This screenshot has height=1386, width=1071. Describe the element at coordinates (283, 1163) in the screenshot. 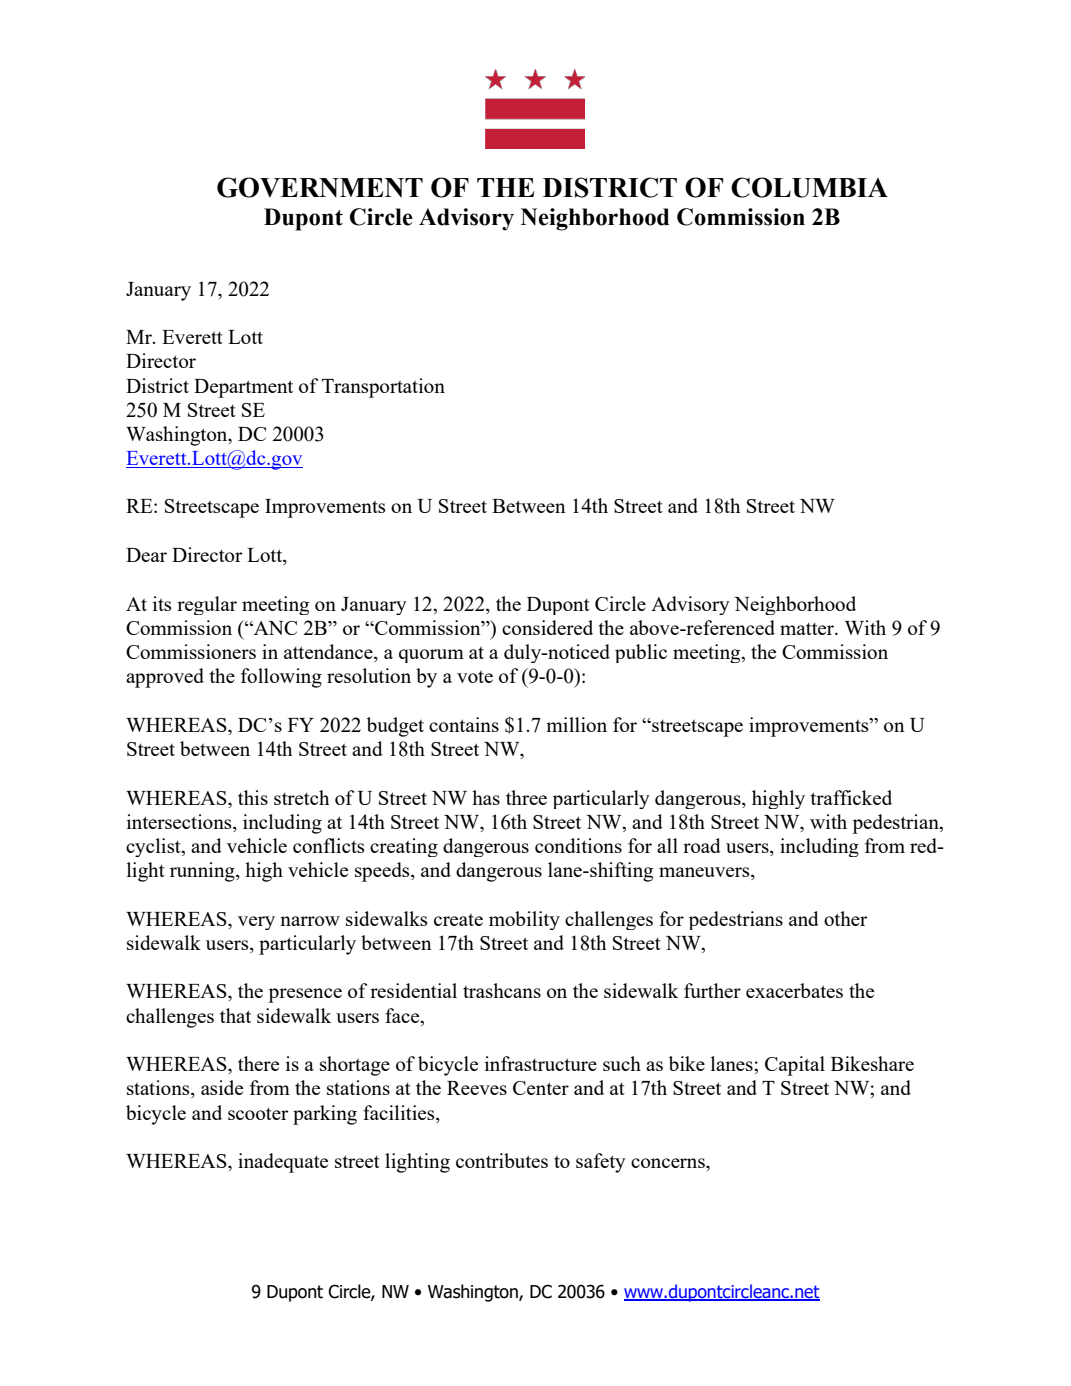

I see `inadequate` at that location.
